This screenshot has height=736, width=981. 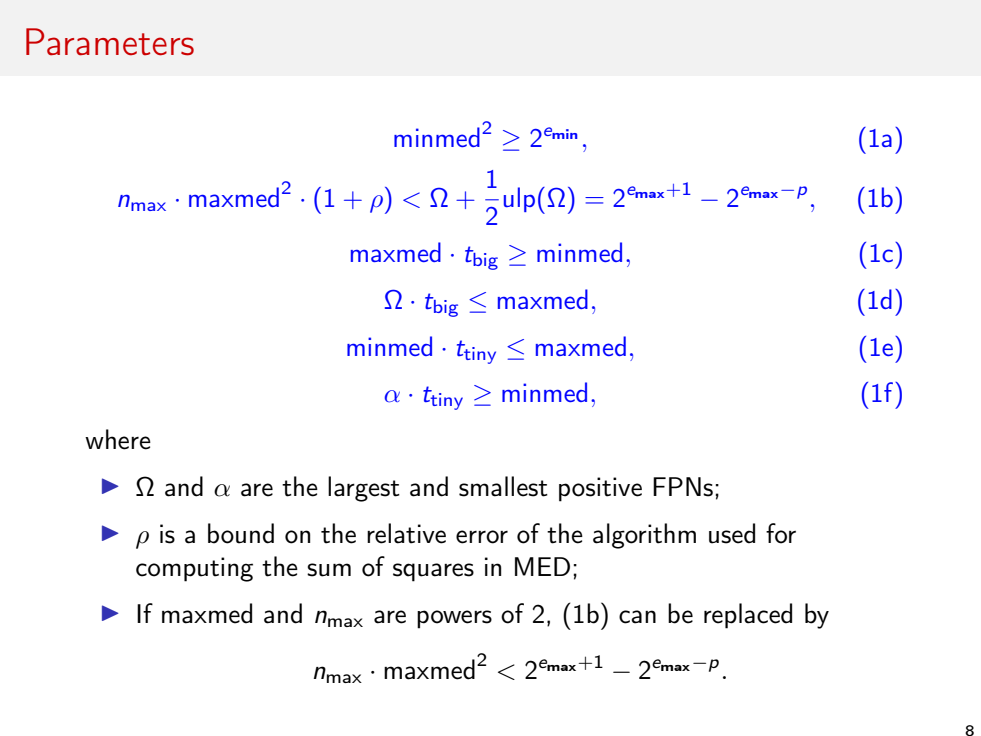 I want to click on where, so click(x=118, y=439).
